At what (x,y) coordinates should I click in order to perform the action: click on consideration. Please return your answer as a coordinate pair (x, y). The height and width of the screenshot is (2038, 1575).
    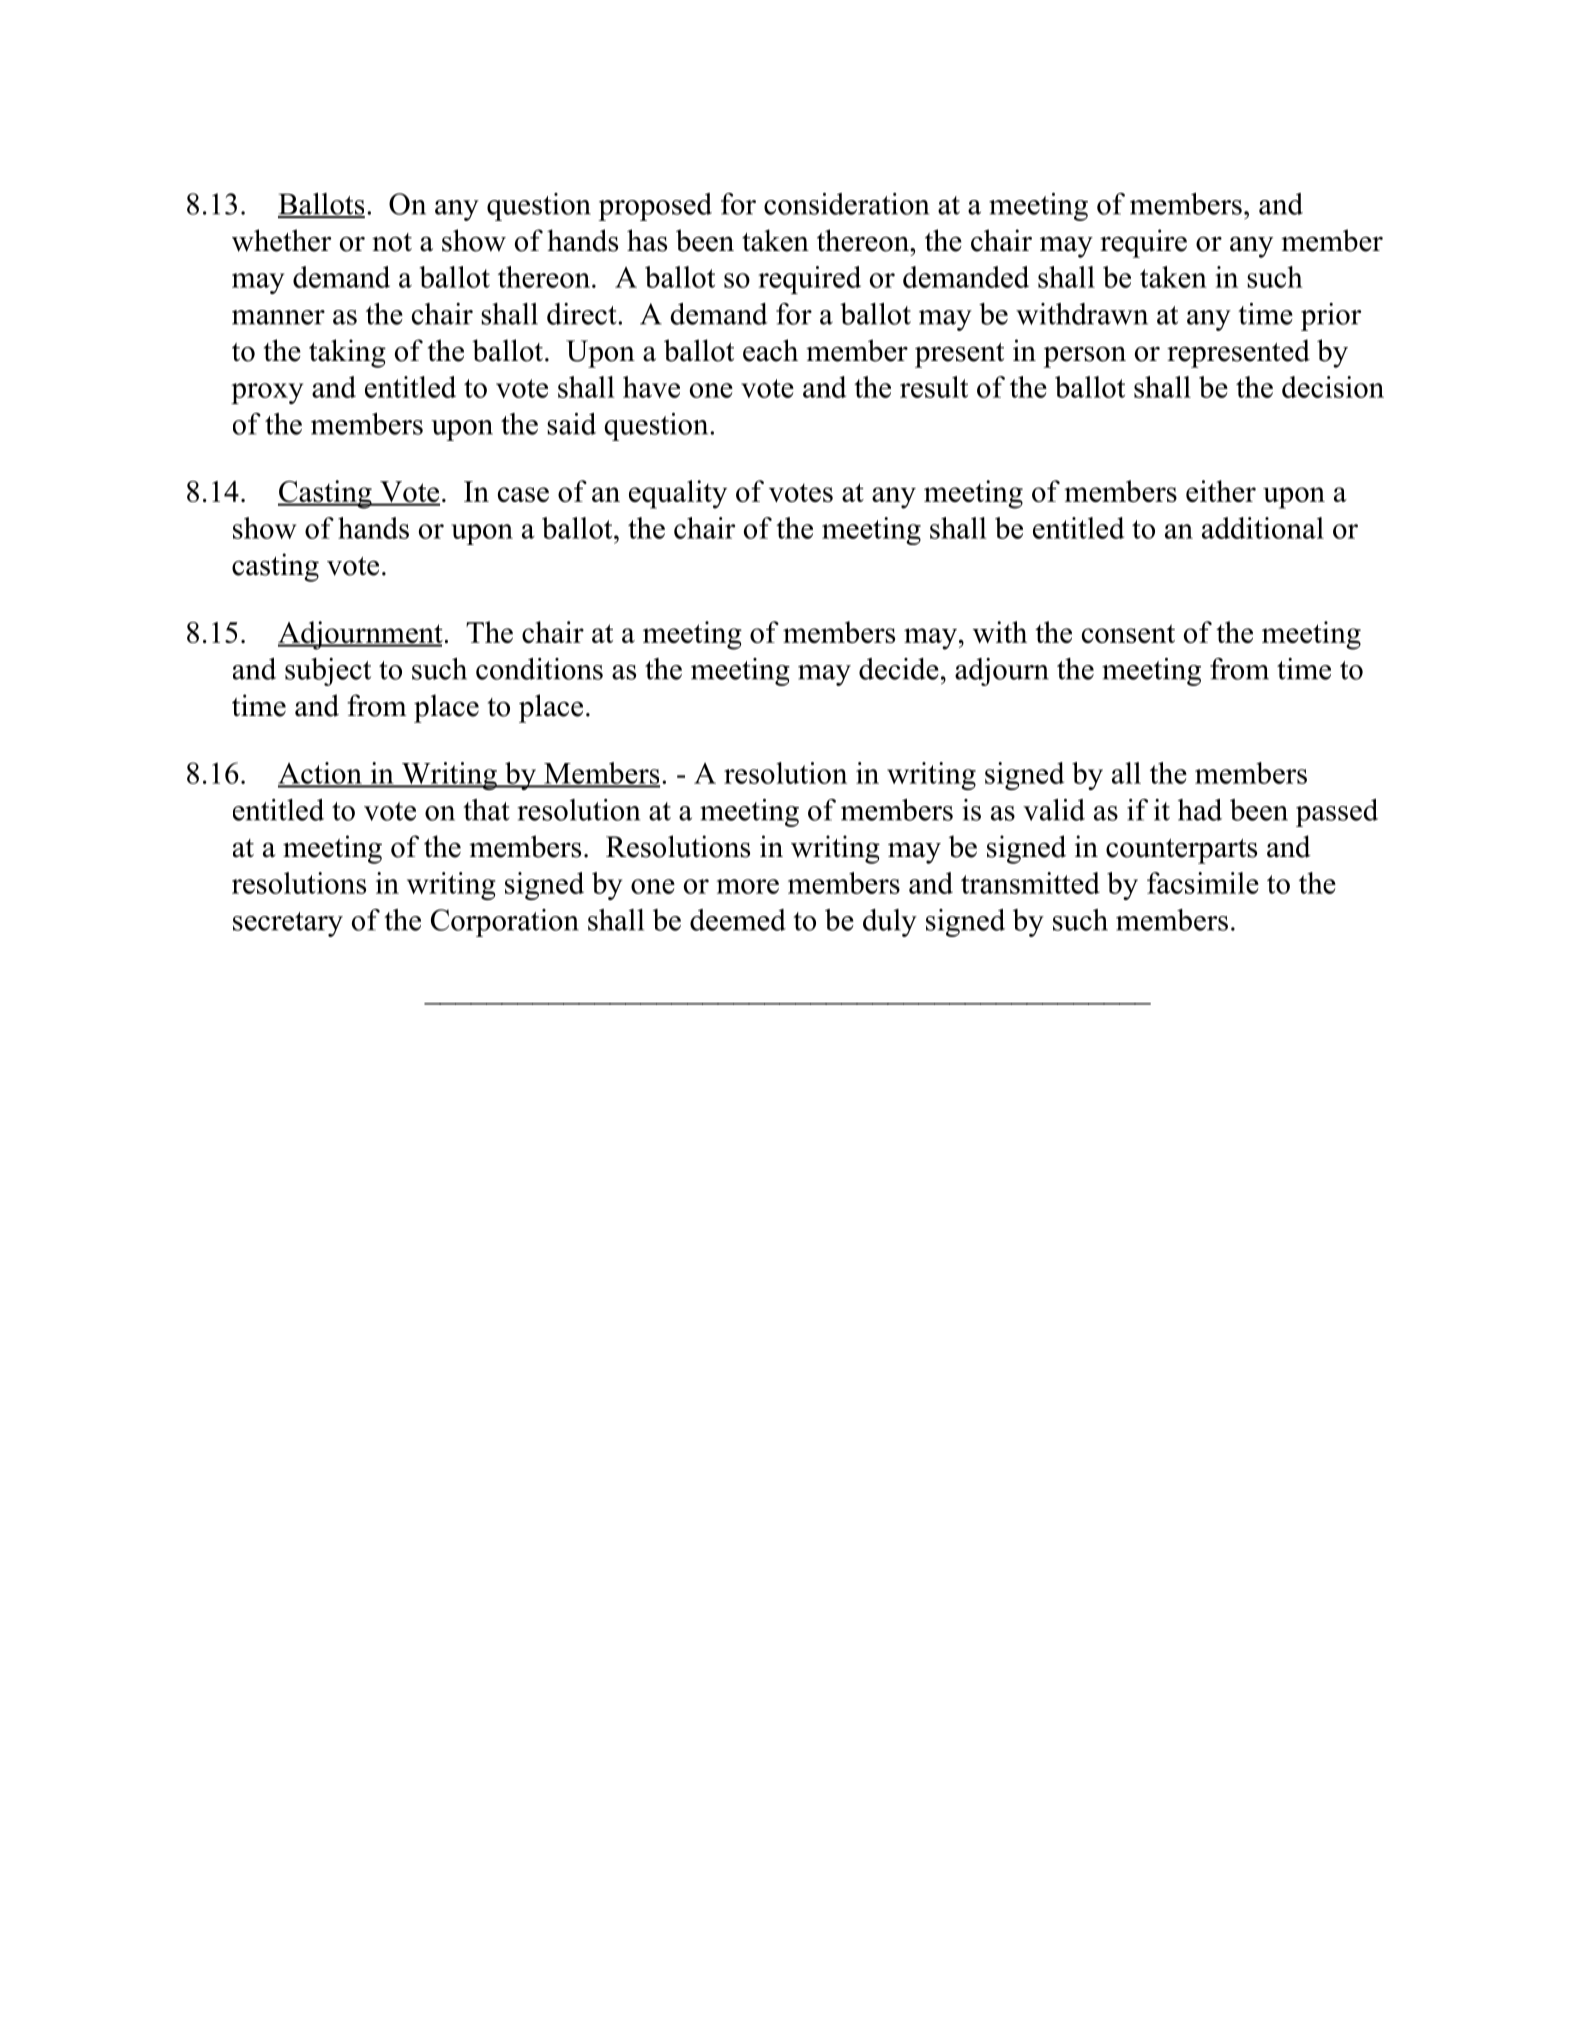
    Looking at the image, I should click on (846, 204).
